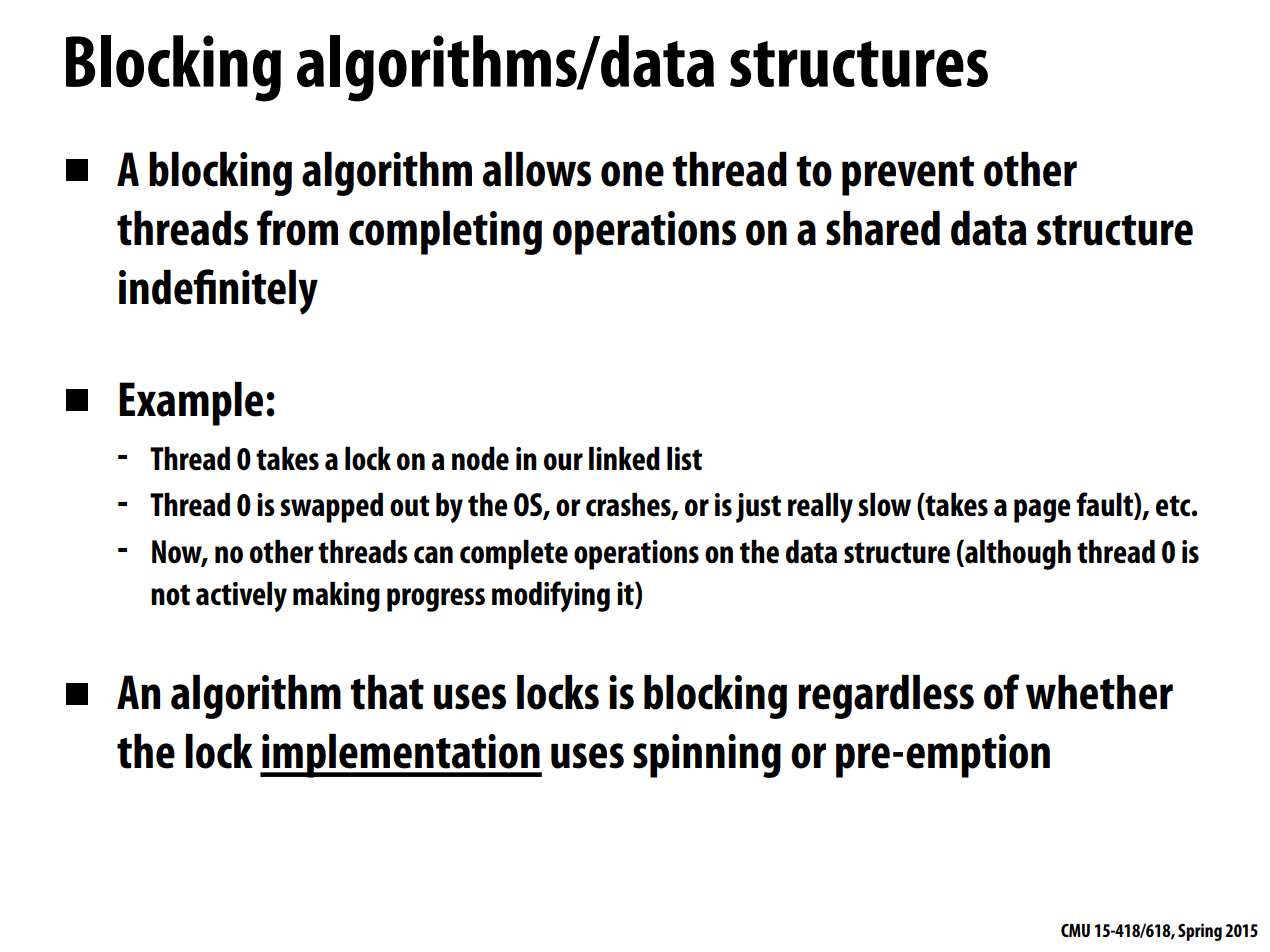 Image resolution: width=1270 pixels, height=952 pixels. I want to click on from, so click(297, 228).
